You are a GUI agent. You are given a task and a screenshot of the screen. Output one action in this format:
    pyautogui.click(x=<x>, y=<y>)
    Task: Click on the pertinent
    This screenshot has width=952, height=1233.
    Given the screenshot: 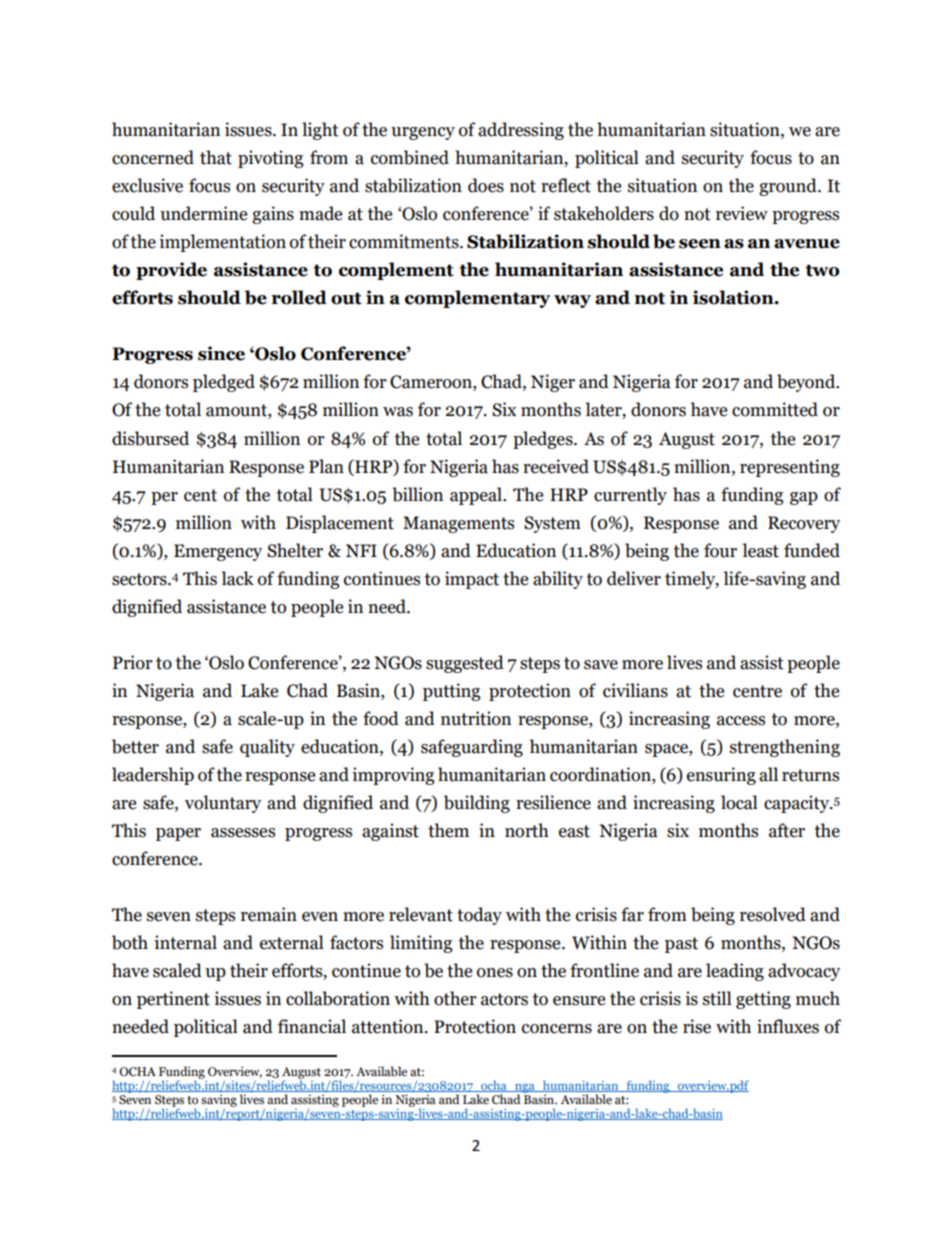 What is the action you would take?
    pyautogui.click(x=173, y=1000)
